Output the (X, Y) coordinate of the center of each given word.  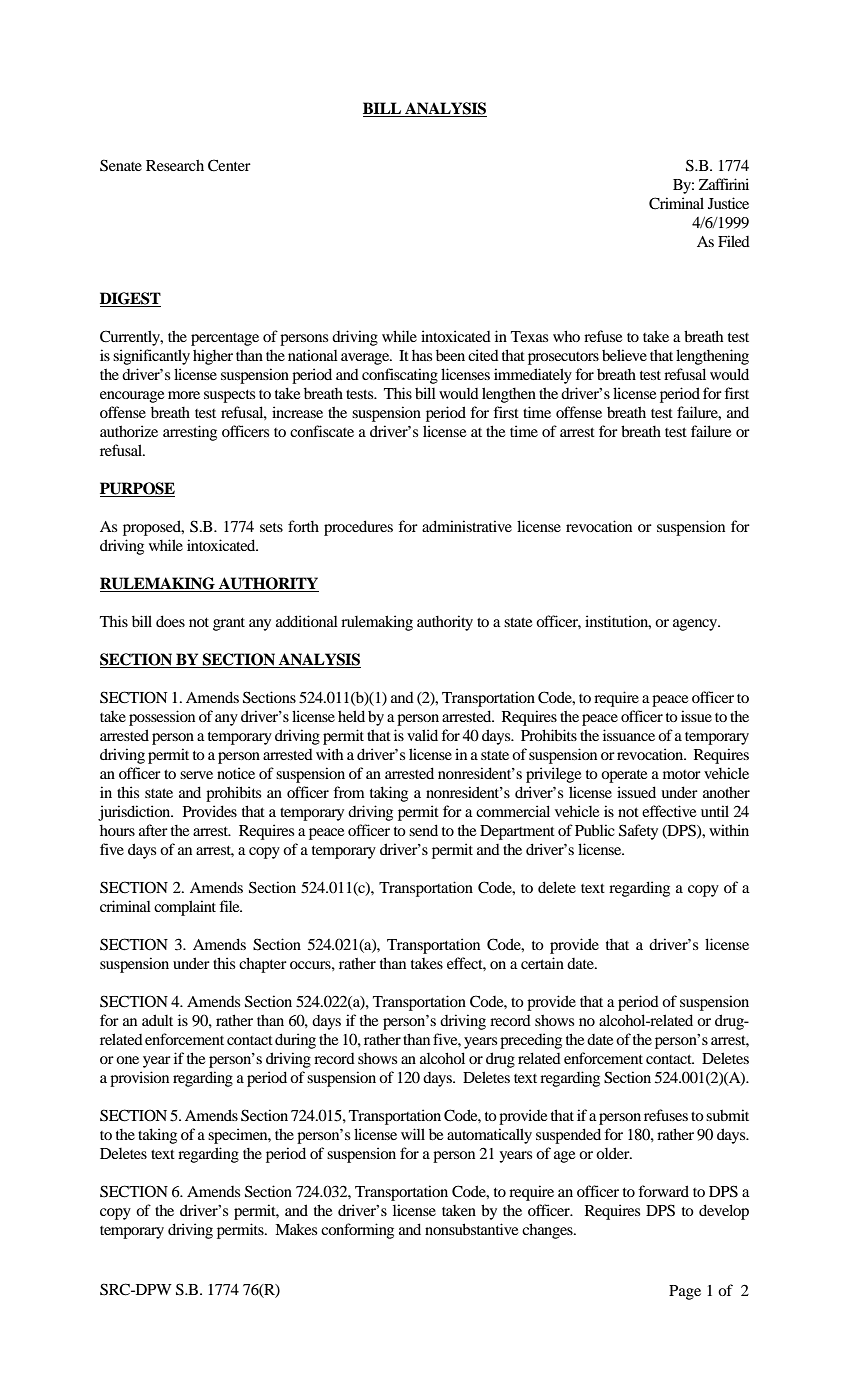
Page (685, 1292)
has (422, 355)
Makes (296, 1229)
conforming (357, 1231)
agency (696, 625)
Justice (728, 203)
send (423, 830)
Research (175, 165)
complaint (185, 908)
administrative (467, 526)
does (170, 621)
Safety (638, 832)
